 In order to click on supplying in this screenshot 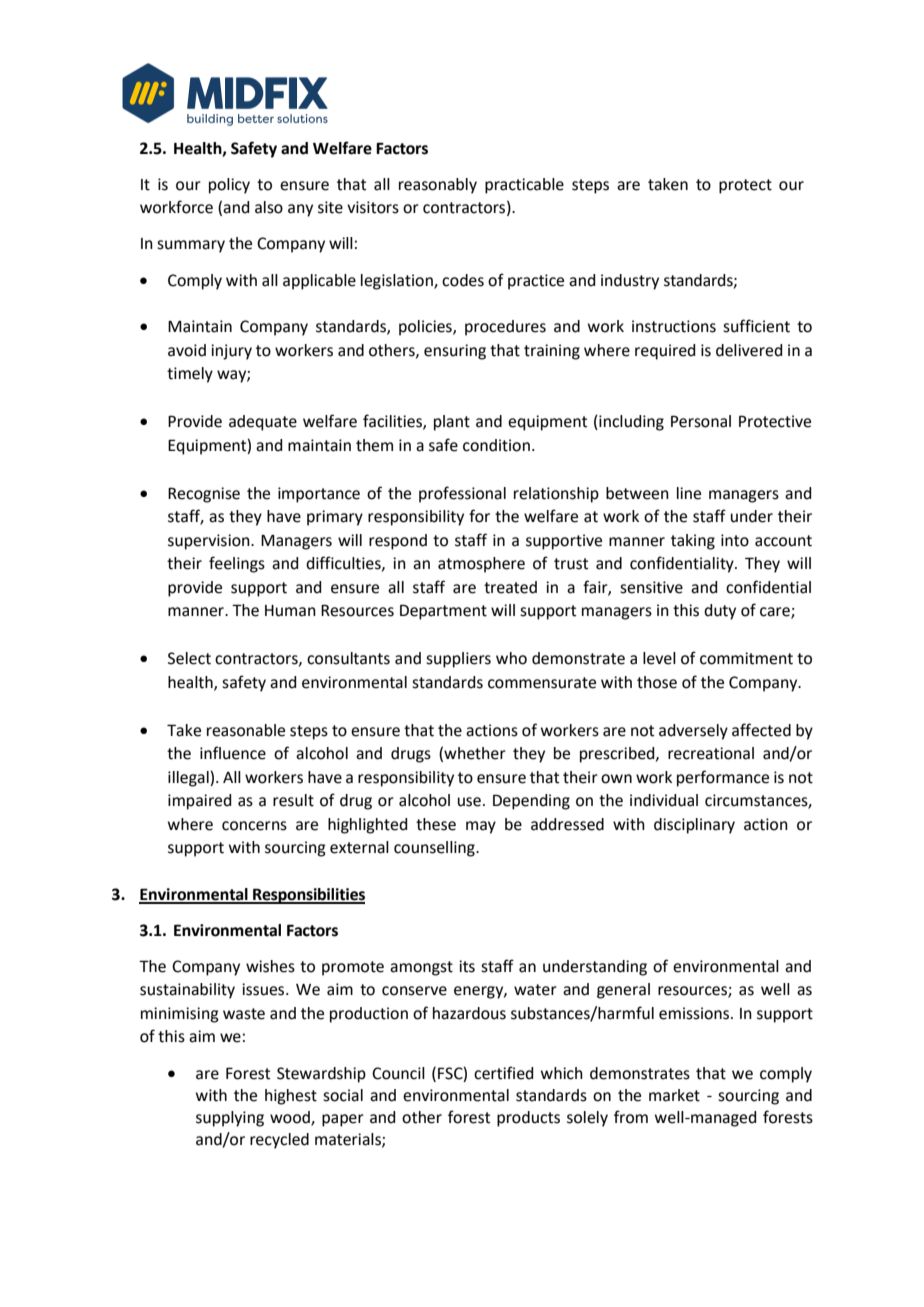, I will do `click(230, 1119)`.
